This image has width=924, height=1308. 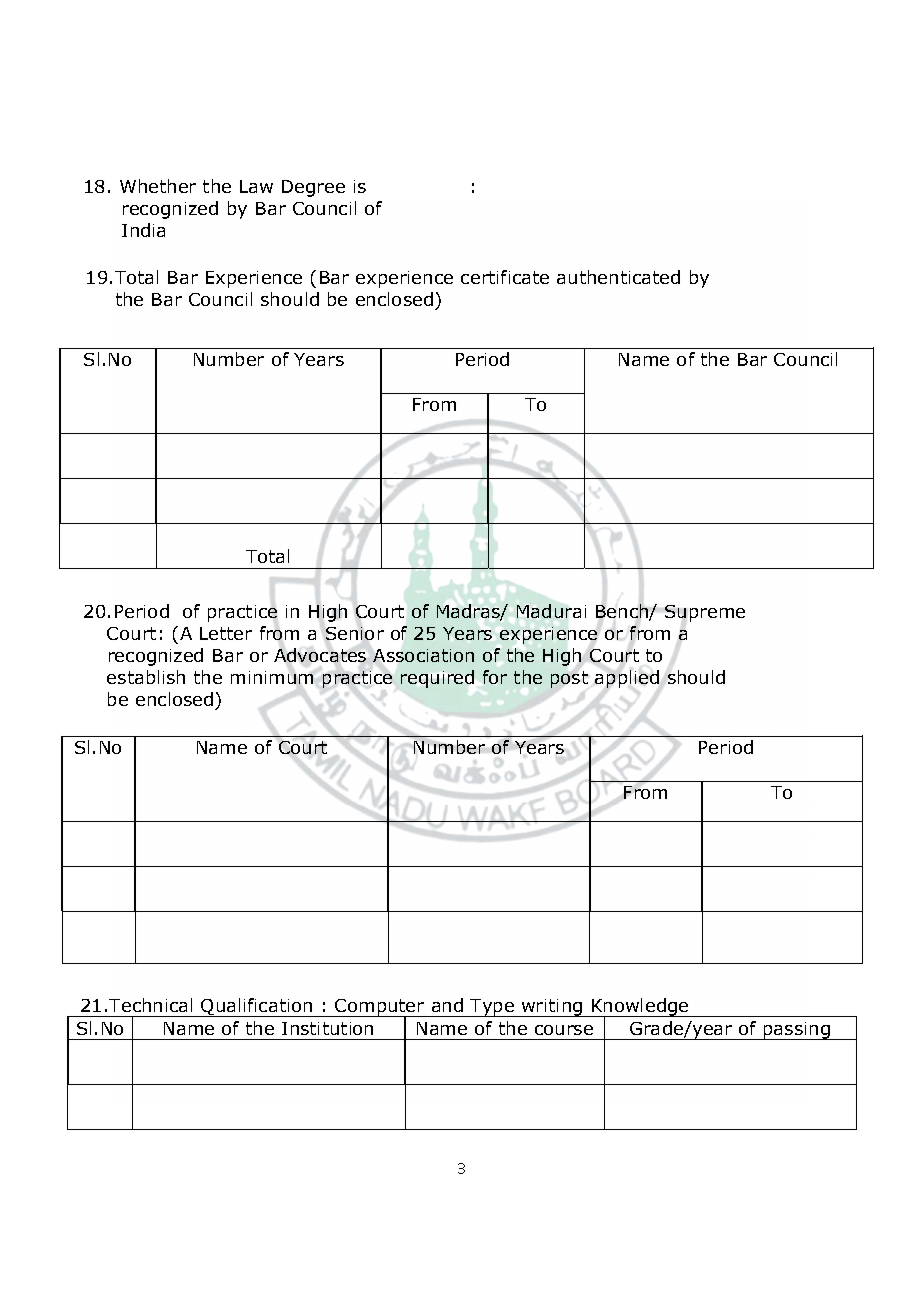 I want to click on certificate, so click(x=505, y=277).
